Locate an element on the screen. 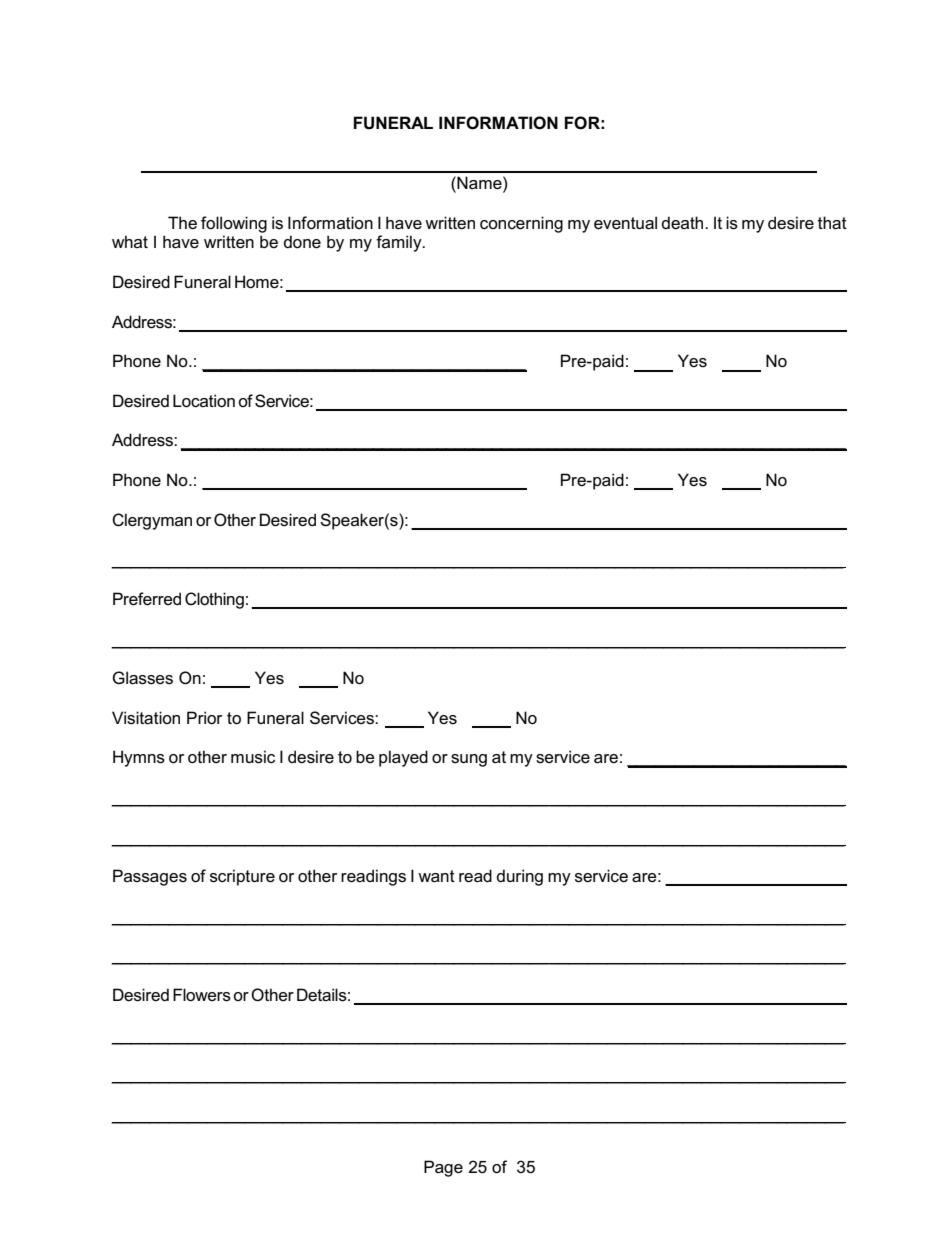 This screenshot has height=1233, width=952. during is located at coordinates (520, 877).
